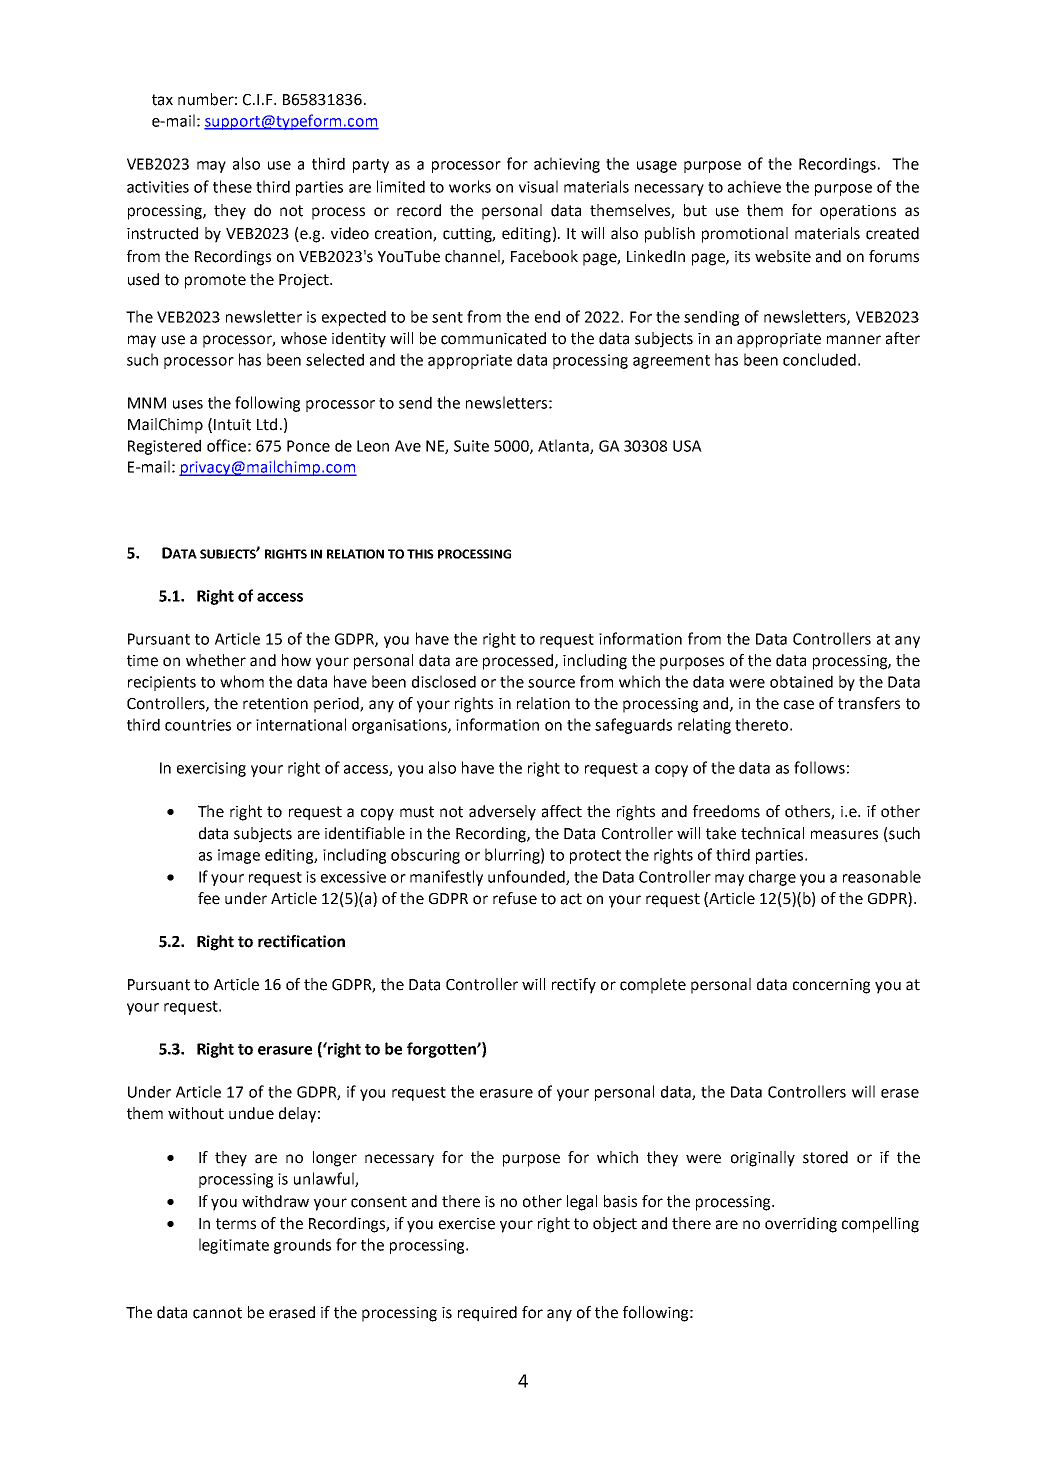 The height and width of the screenshot is (1481, 1047). Describe the element at coordinates (799, 705) in the screenshot. I see `case` at that location.
